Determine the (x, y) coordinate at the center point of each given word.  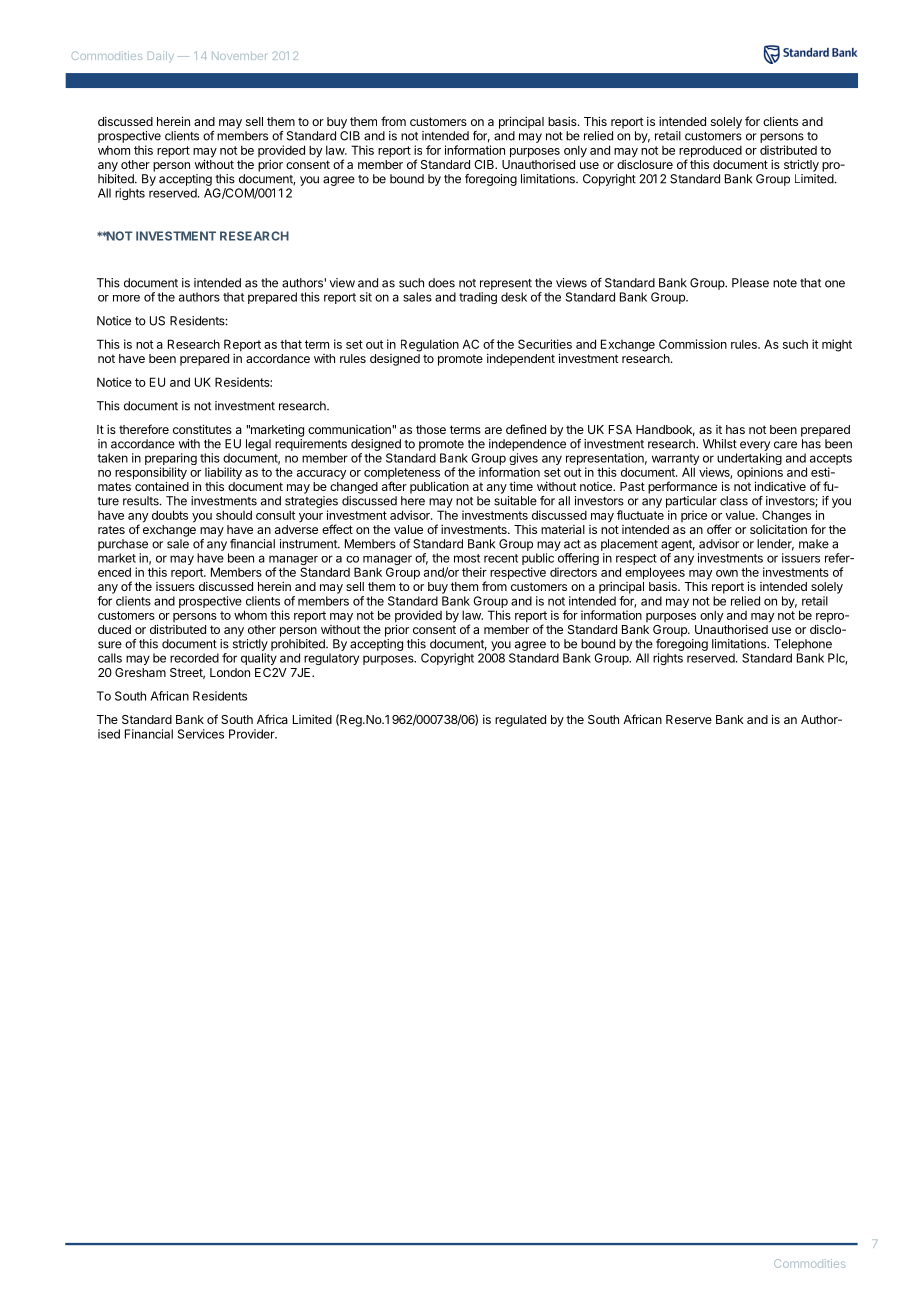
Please (750, 283)
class (734, 501)
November (239, 56)
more (126, 298)
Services (201, 734)
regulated (520, 721)
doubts (170, 515)
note (785, 283)
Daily (161, 56)
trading (478, 298)
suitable (515, 501)
